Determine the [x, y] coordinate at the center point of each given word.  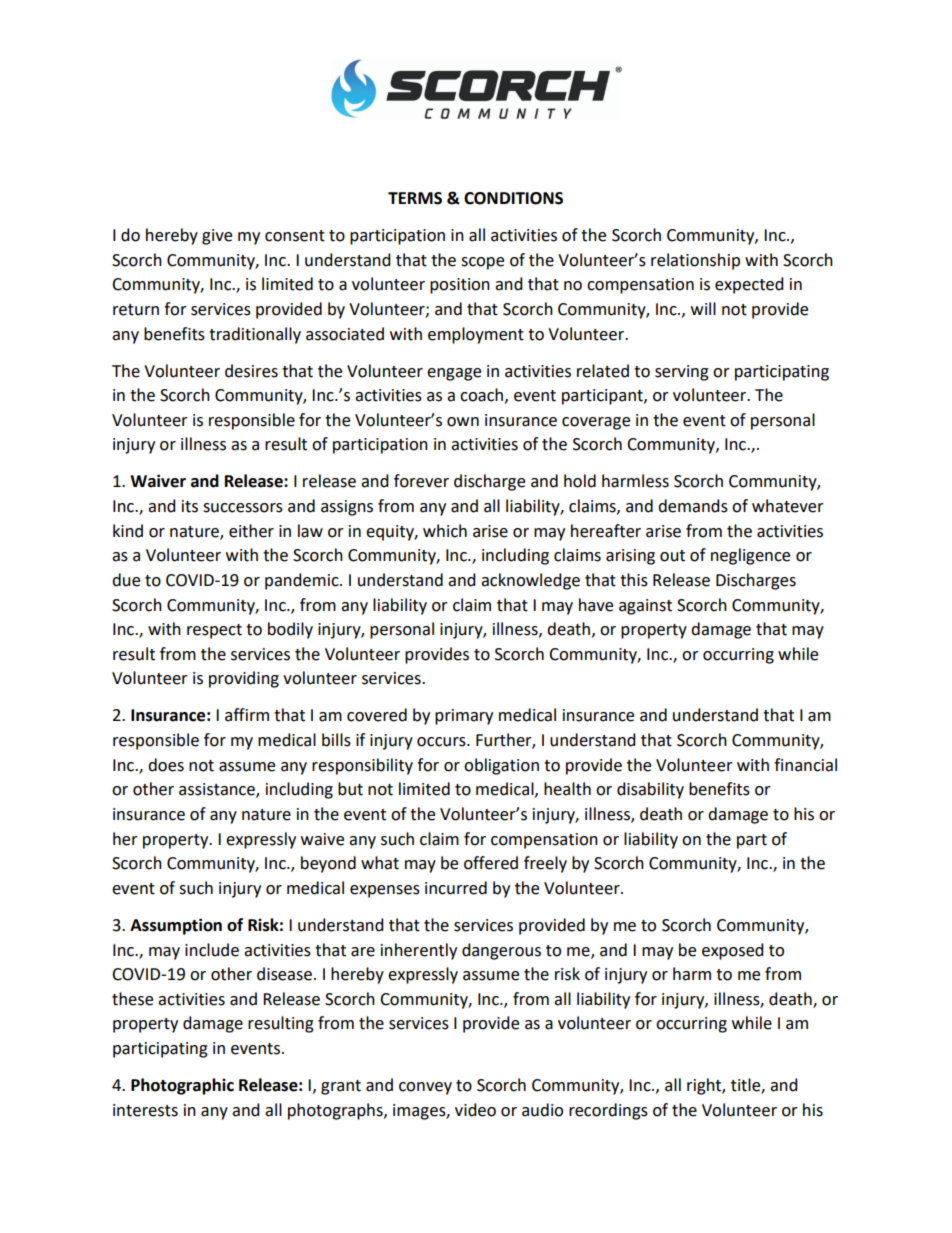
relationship [695, 261]
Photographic [182, 1086]
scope [482, 263]
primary [464, 717]
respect [214, 631]
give [217, 237]
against [645, 607]
